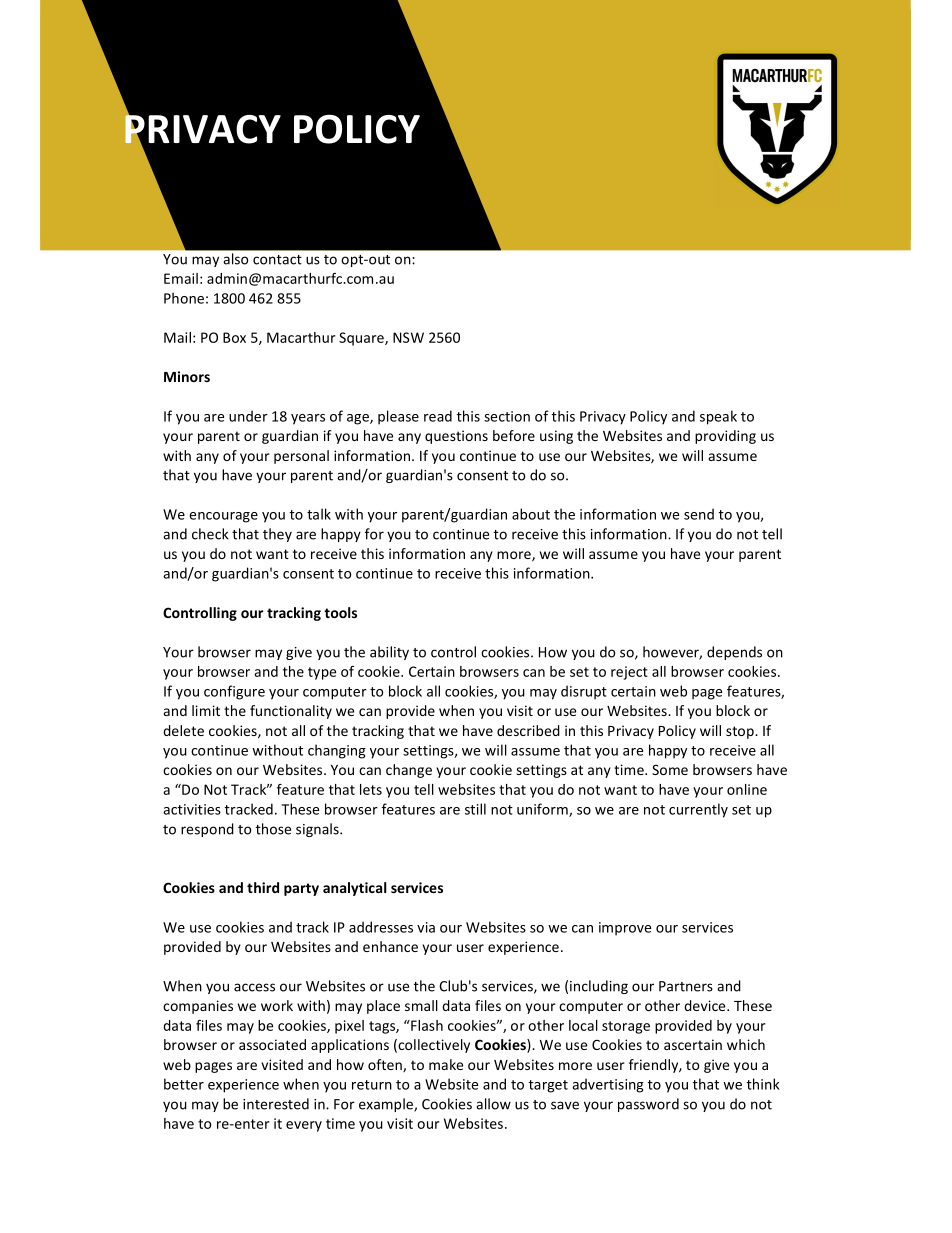  I want to click on contact, so click(277, 260).
